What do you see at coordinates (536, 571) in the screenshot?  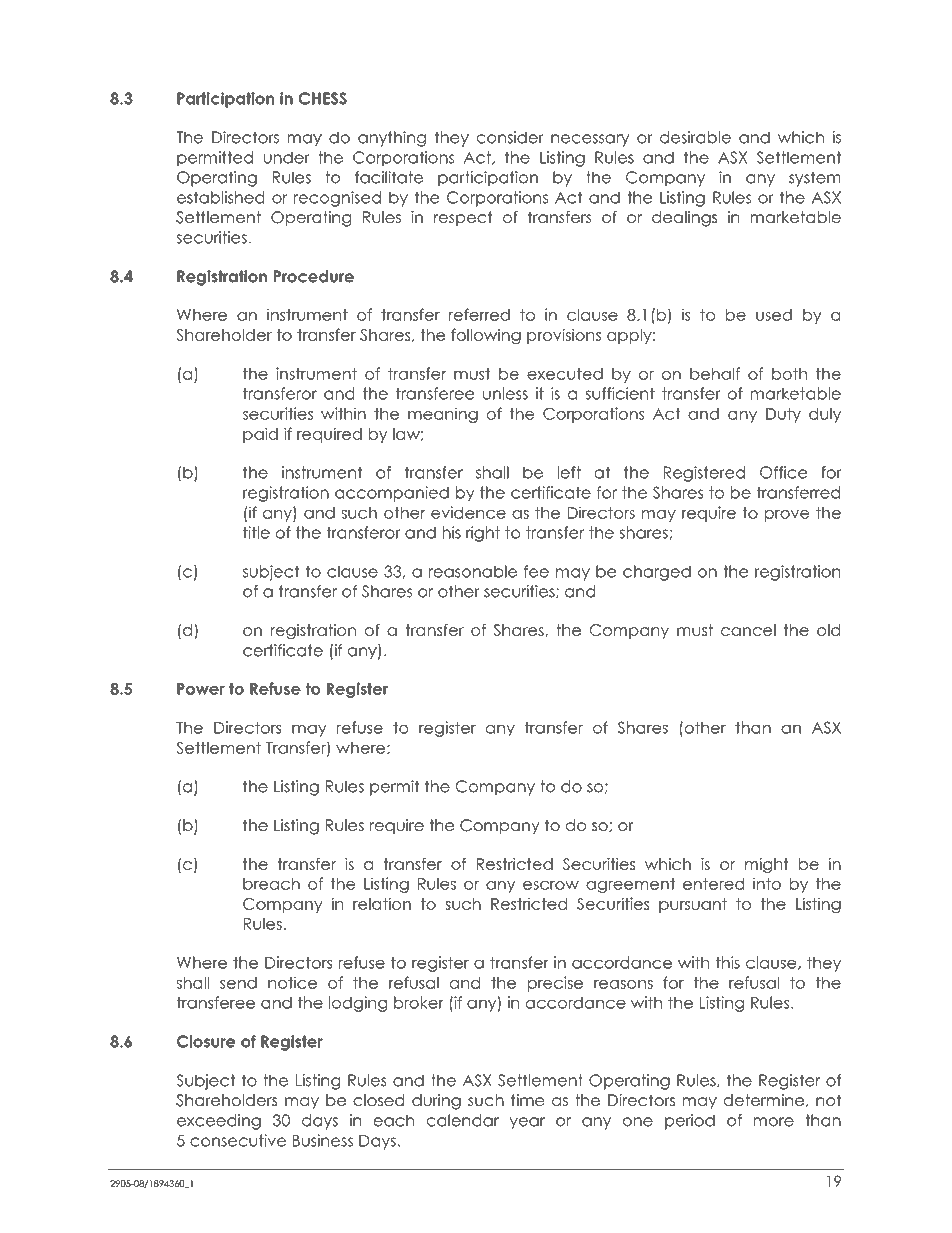 I see `fee` at bounding box center [536, 571].
